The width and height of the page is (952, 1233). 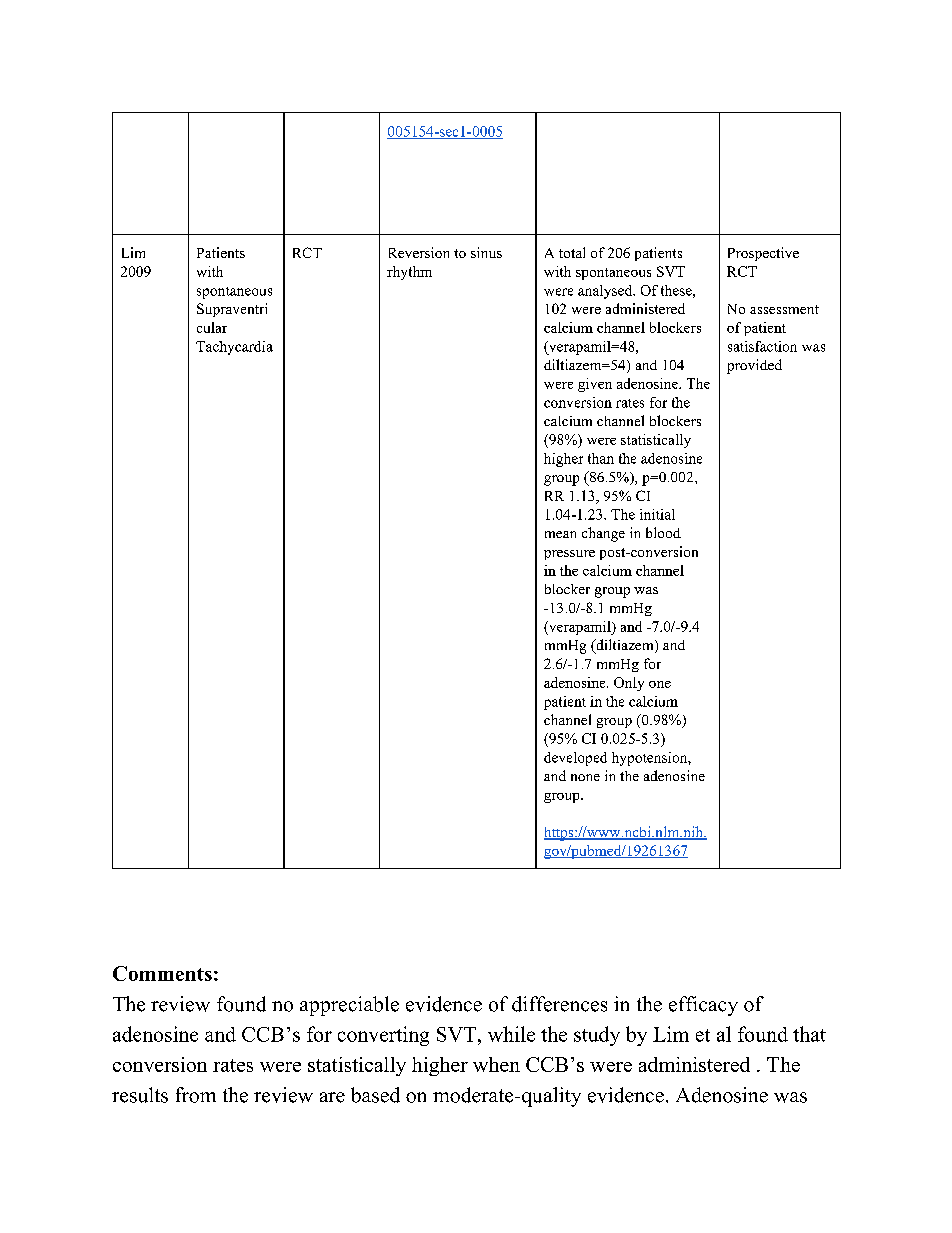 What do you see at coordinates (763, 254) in the page?
I see `Prospective` at bounding box center [763, 254].
